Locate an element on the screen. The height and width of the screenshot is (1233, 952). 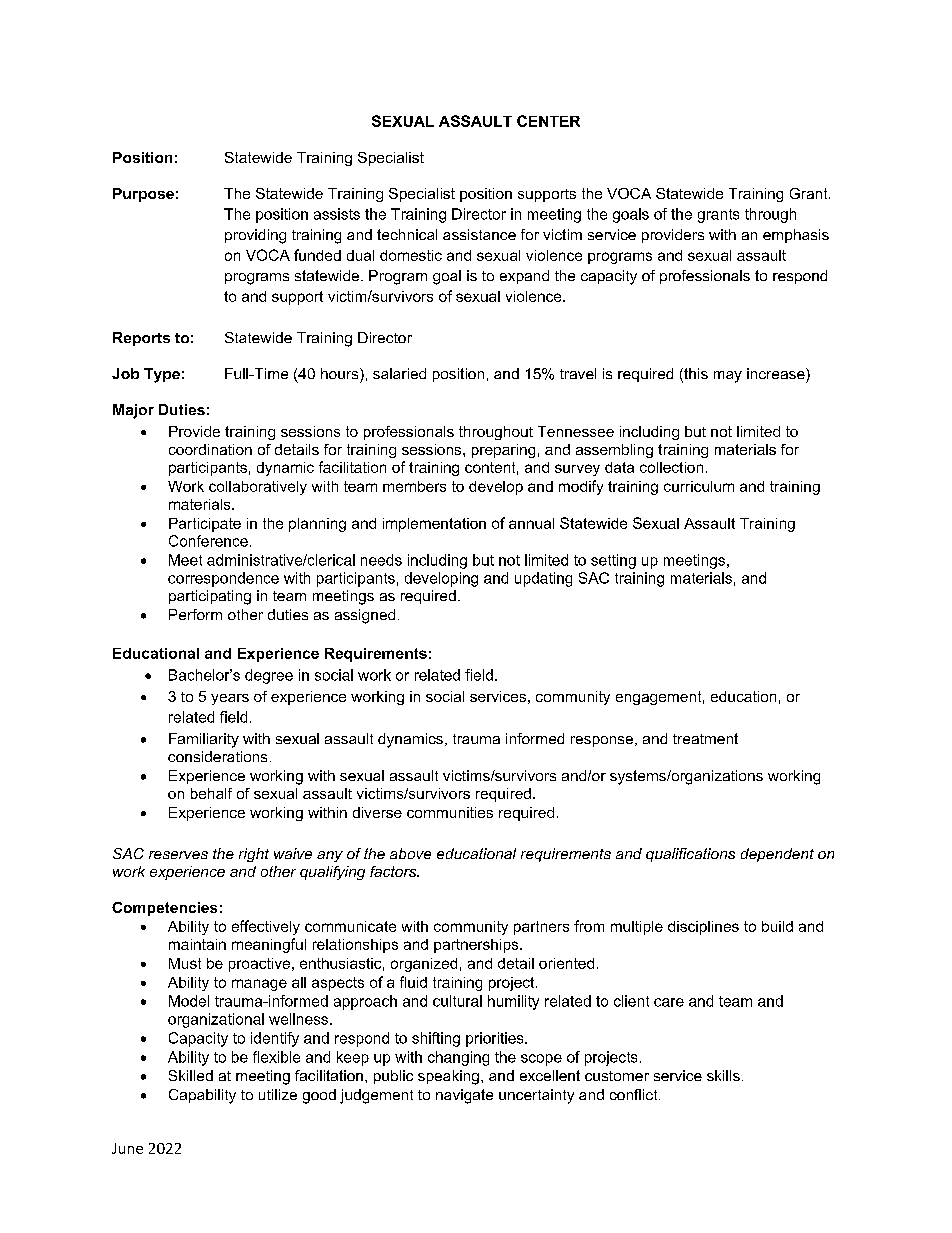
communities is located at coordinates (450, 812).
